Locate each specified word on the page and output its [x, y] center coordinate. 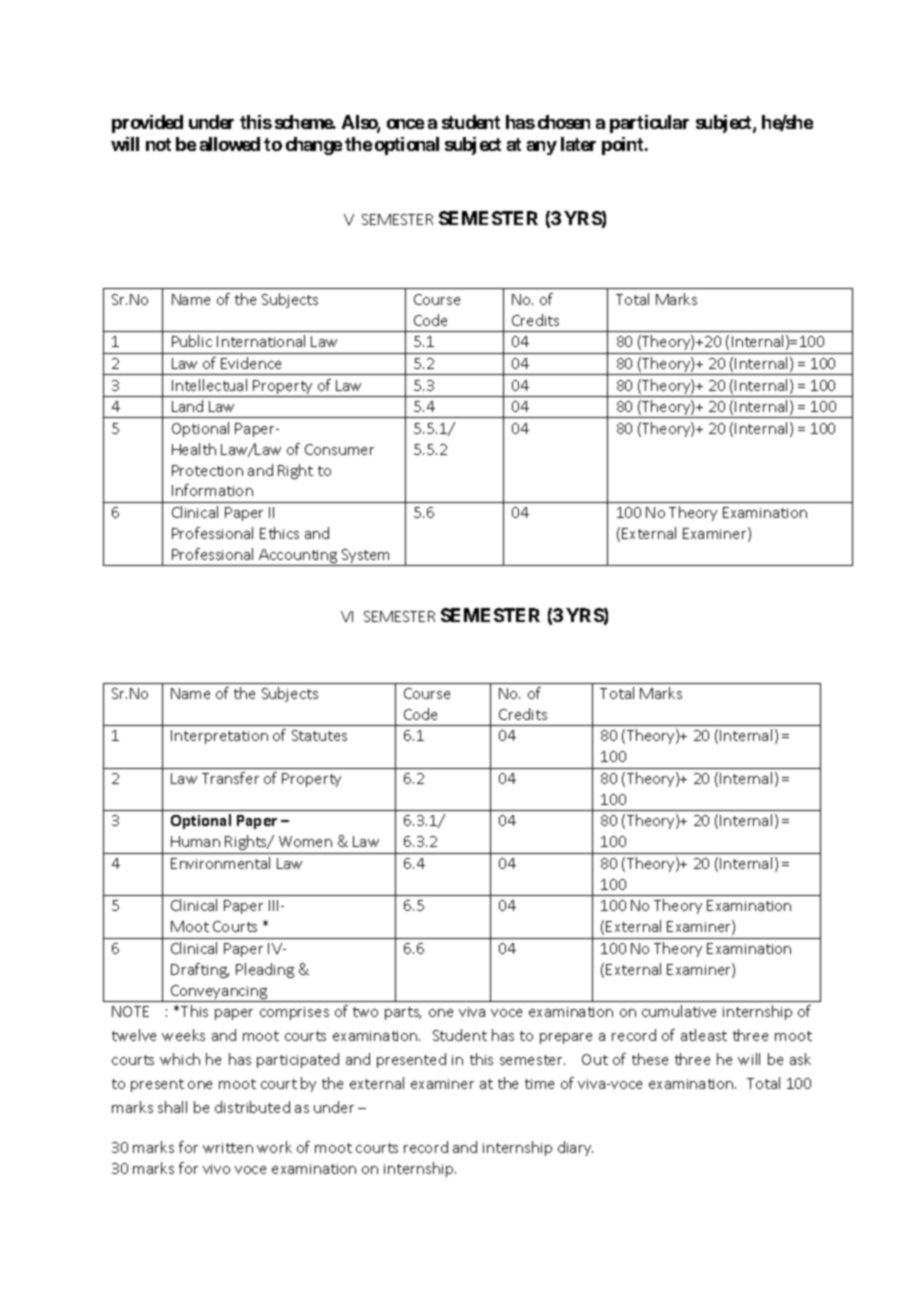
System [366, 557]
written [228, 1148]
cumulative [679, 1011]
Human [195, 841]
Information [212, 490]
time [539, 1084]
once [405, 124]
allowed [230, 144]
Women [305, 841]
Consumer [339, 449]
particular [649, 124]
